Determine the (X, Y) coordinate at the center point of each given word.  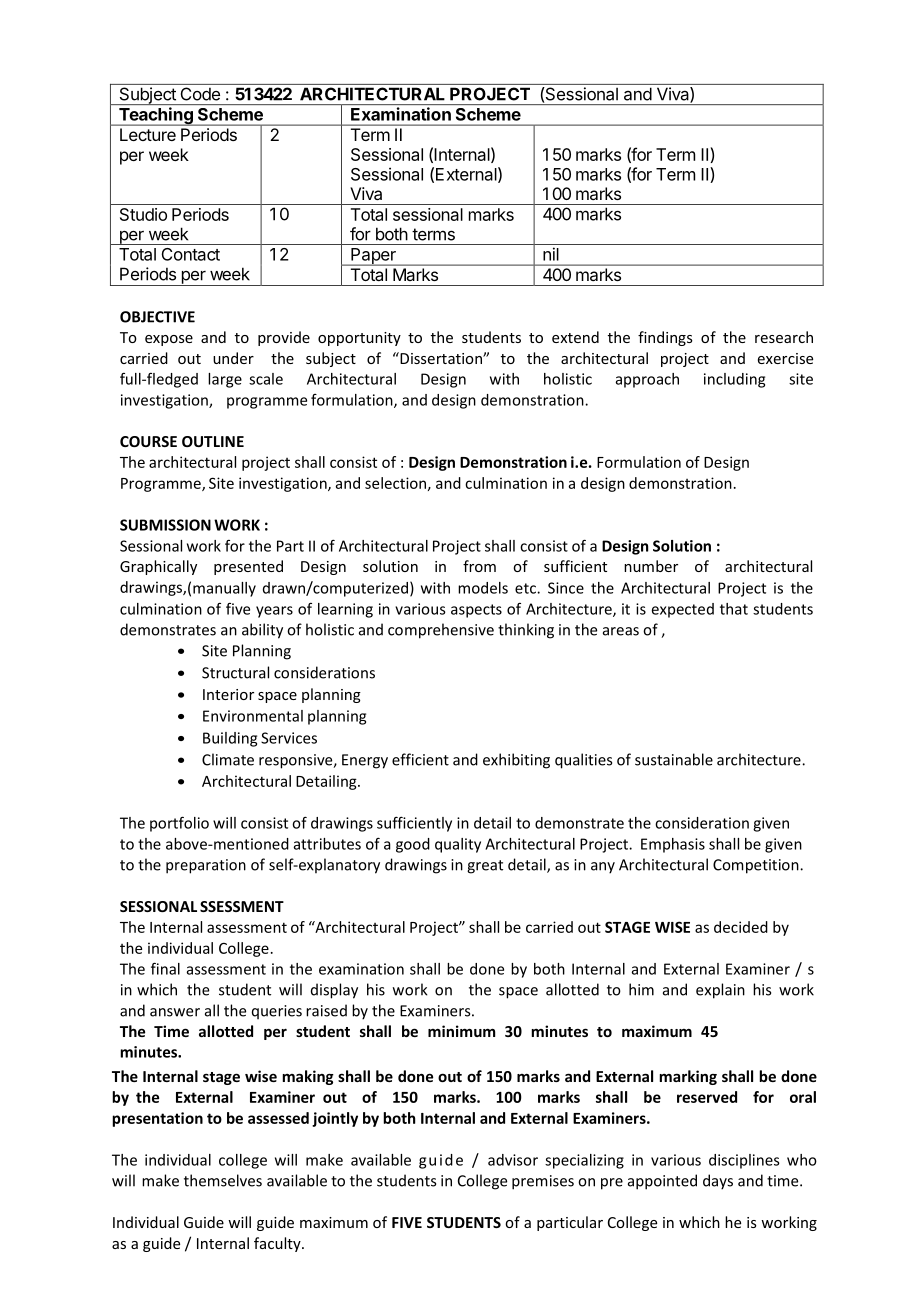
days (718, 1182)
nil (550, 254)
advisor (513, 1160)
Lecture (148, 134)
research (784, 337)
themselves (223, 1180)
